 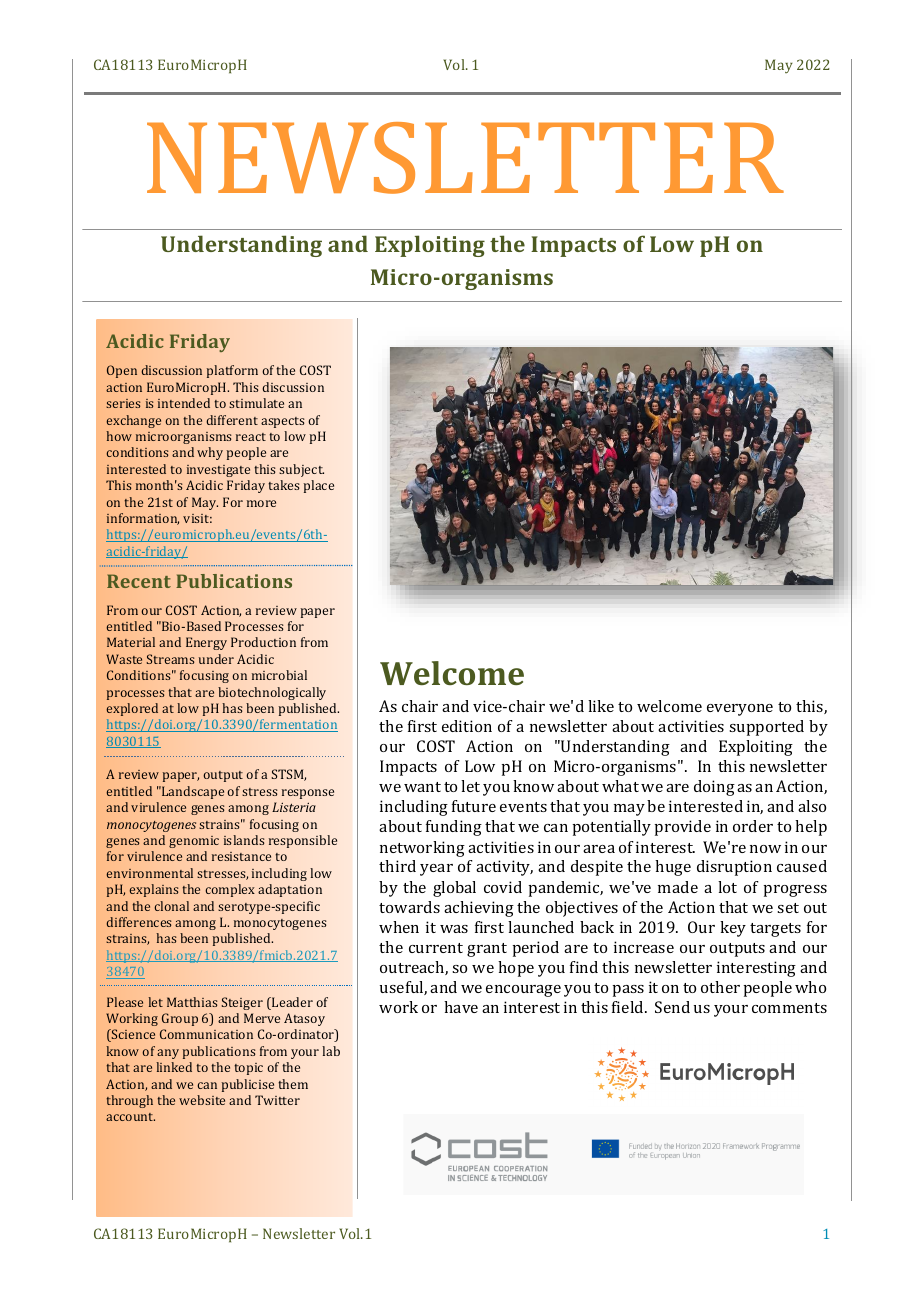 What do you see at coordinates (194, 842) in the screenshot?
I see `genomic` at bounding box center [194, 842].
